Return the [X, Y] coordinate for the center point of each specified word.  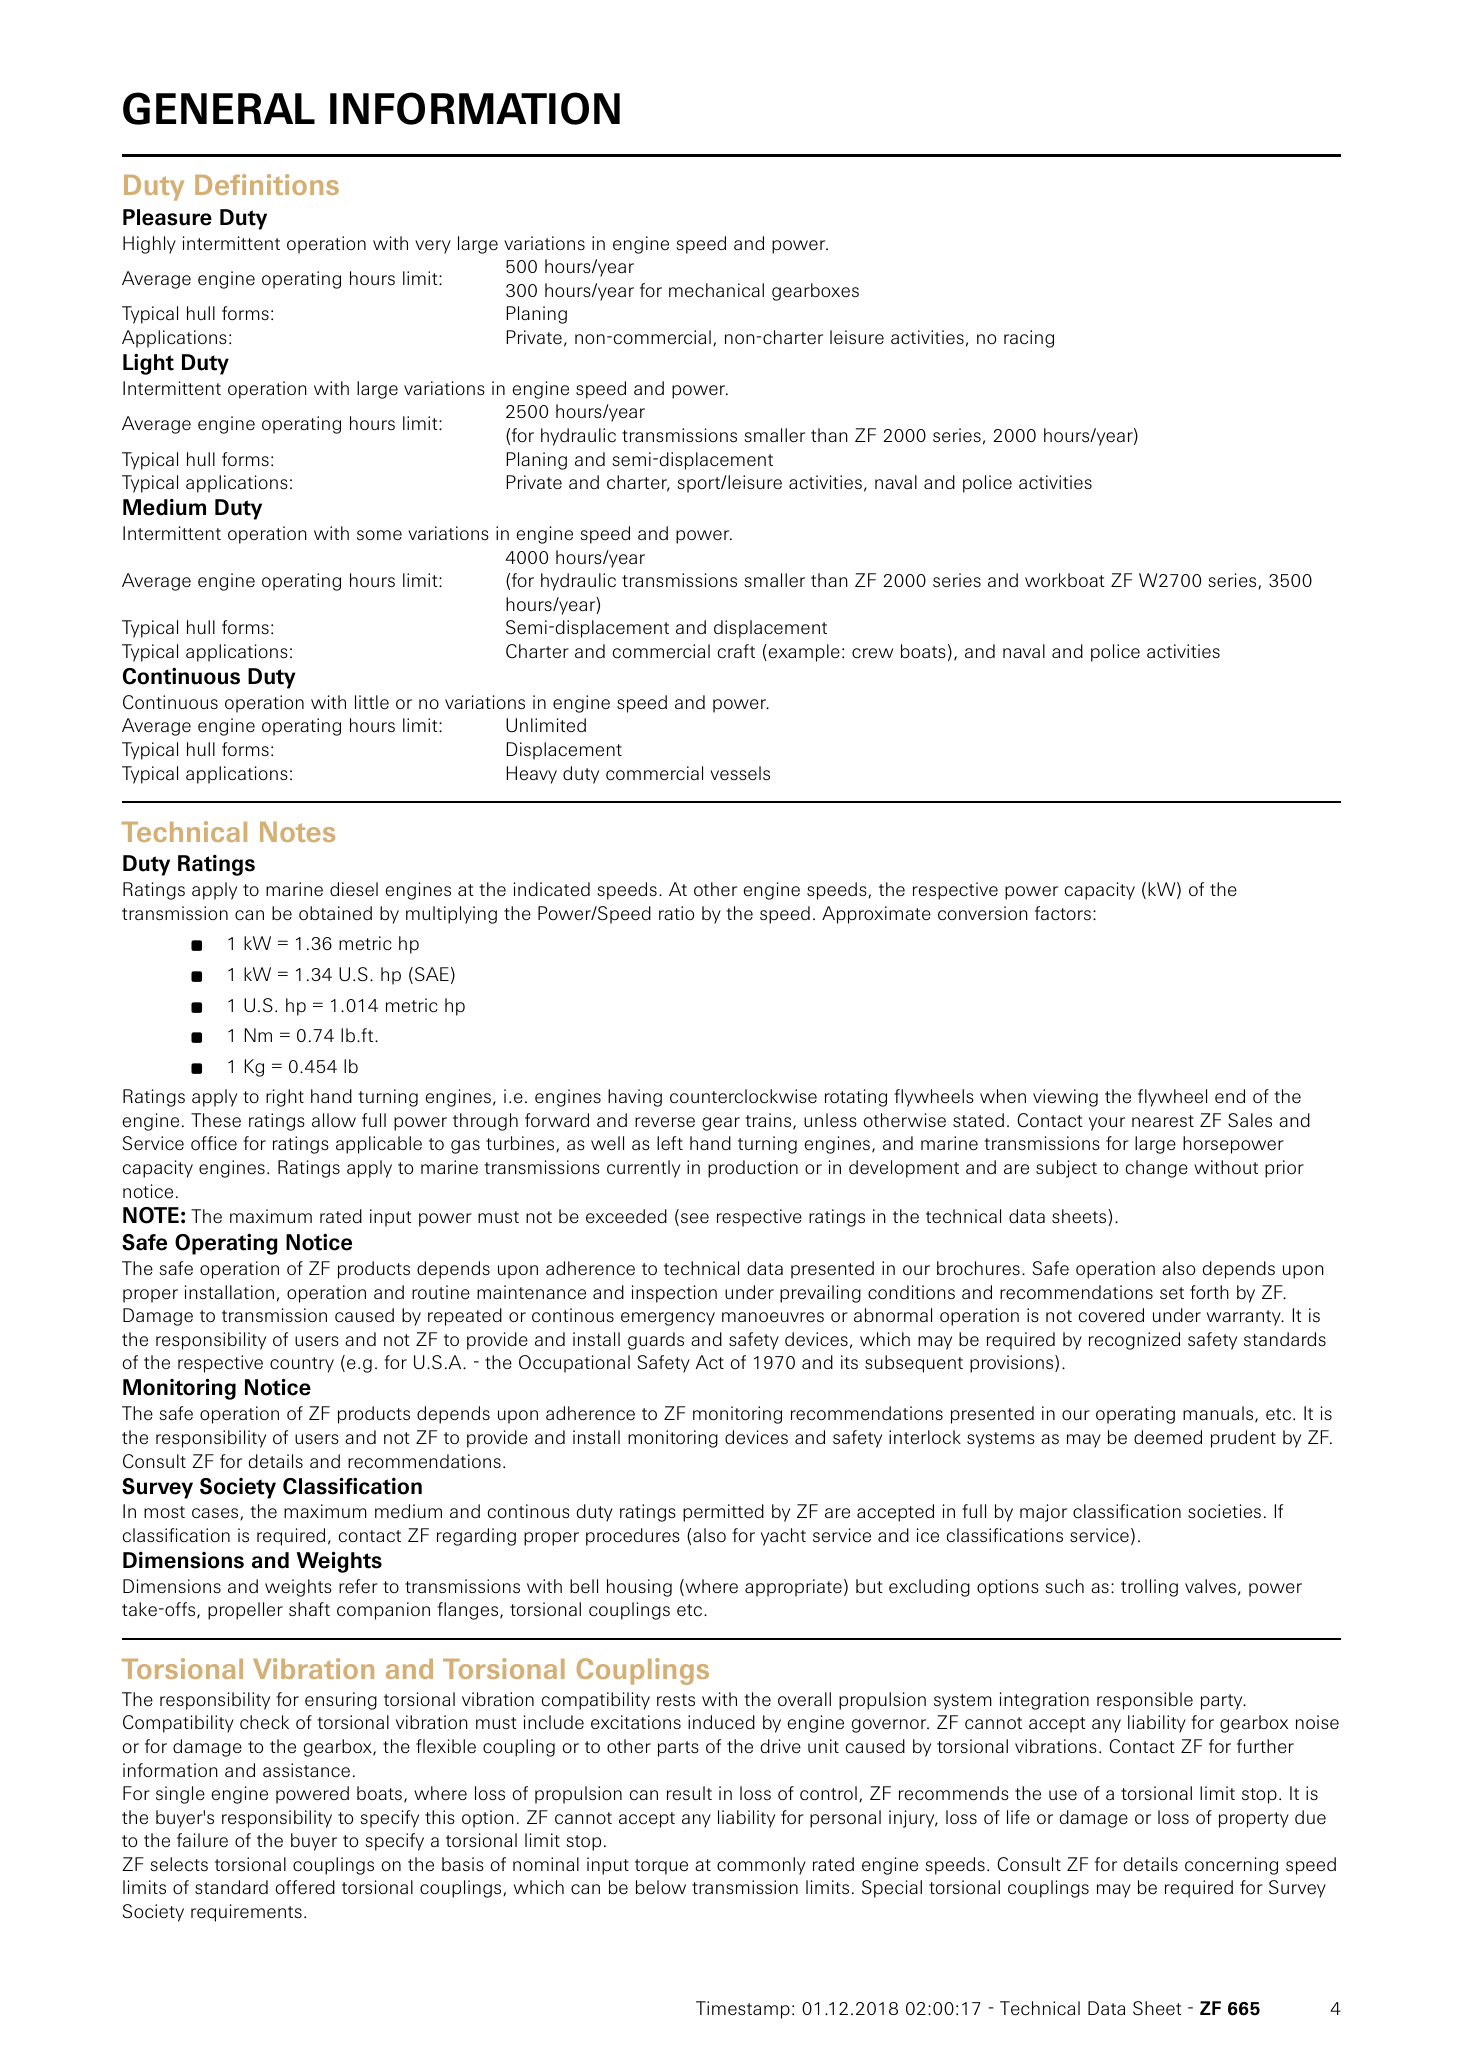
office [214, 1143]
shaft [309, 1609]
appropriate [793, 1588]
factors [1063, 913]
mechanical [716, 290]
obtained [335, 913]
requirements [246, 1913]
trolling [1149, 1588]
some [379, 535]
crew [872, 653]
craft [736, 651]
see [695, 1218]
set [1172, 1293]
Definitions [267, 184]
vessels [740, 773]
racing [1029, 339]
